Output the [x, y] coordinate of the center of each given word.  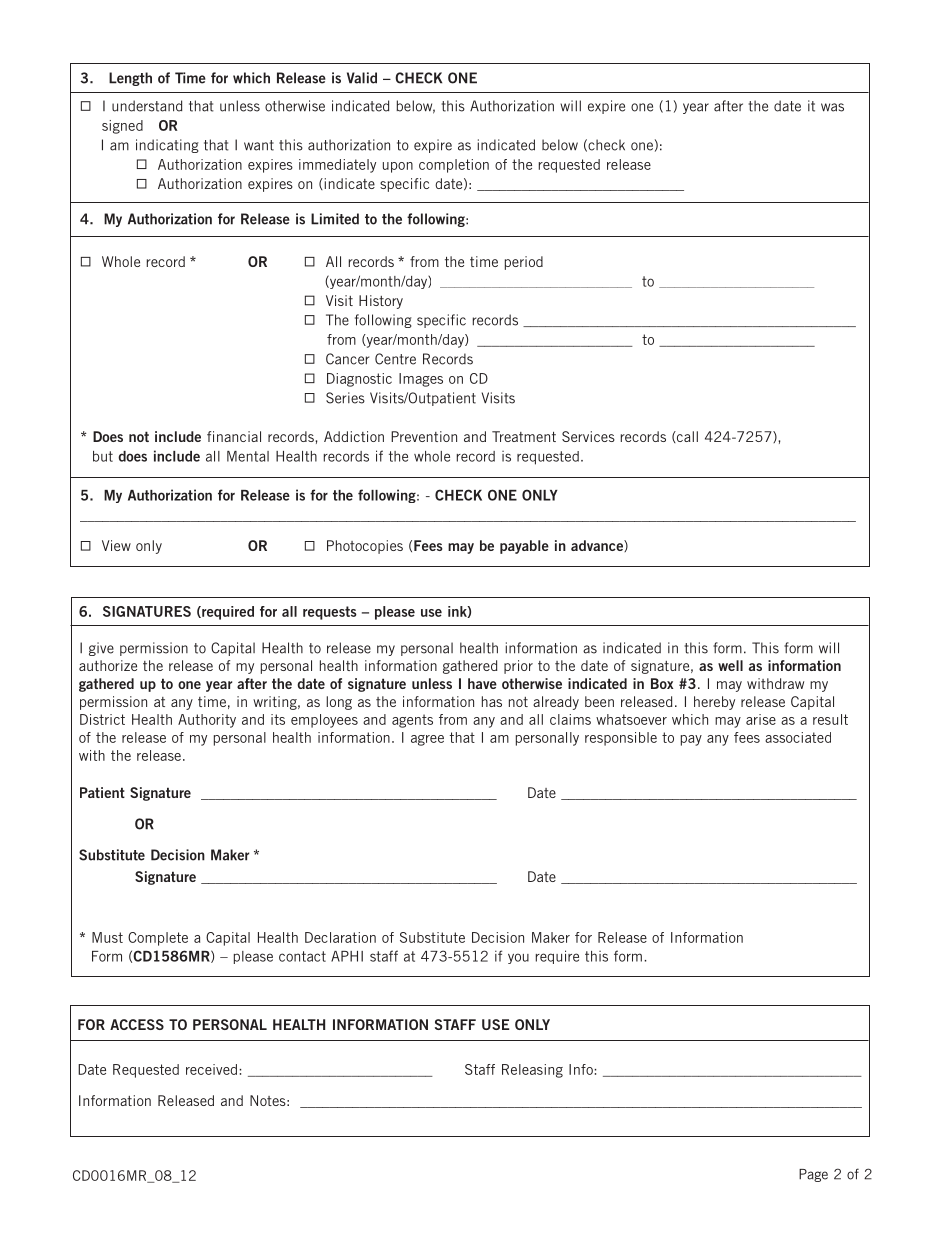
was [832, 107]
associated [798, 737]
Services [588, 436]
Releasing [532, 1071]
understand [147, 106]
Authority [207, 721]
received [213, 1069]
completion [454, 166]
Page [813, 1175]
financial [234, 436]
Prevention [424, 436]
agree [427, 740]
